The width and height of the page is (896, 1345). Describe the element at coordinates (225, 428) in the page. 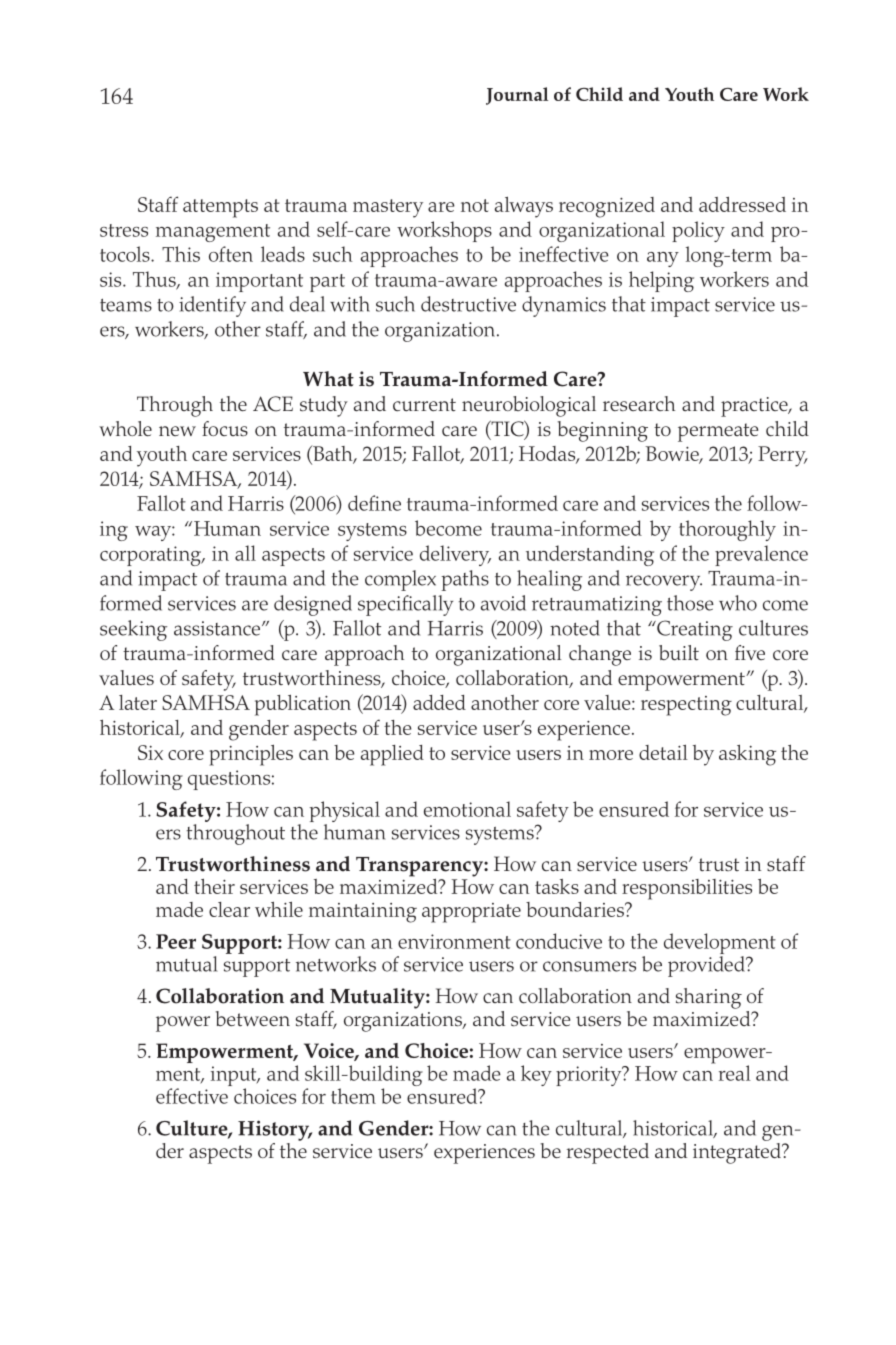

I see `focus` at that location.
